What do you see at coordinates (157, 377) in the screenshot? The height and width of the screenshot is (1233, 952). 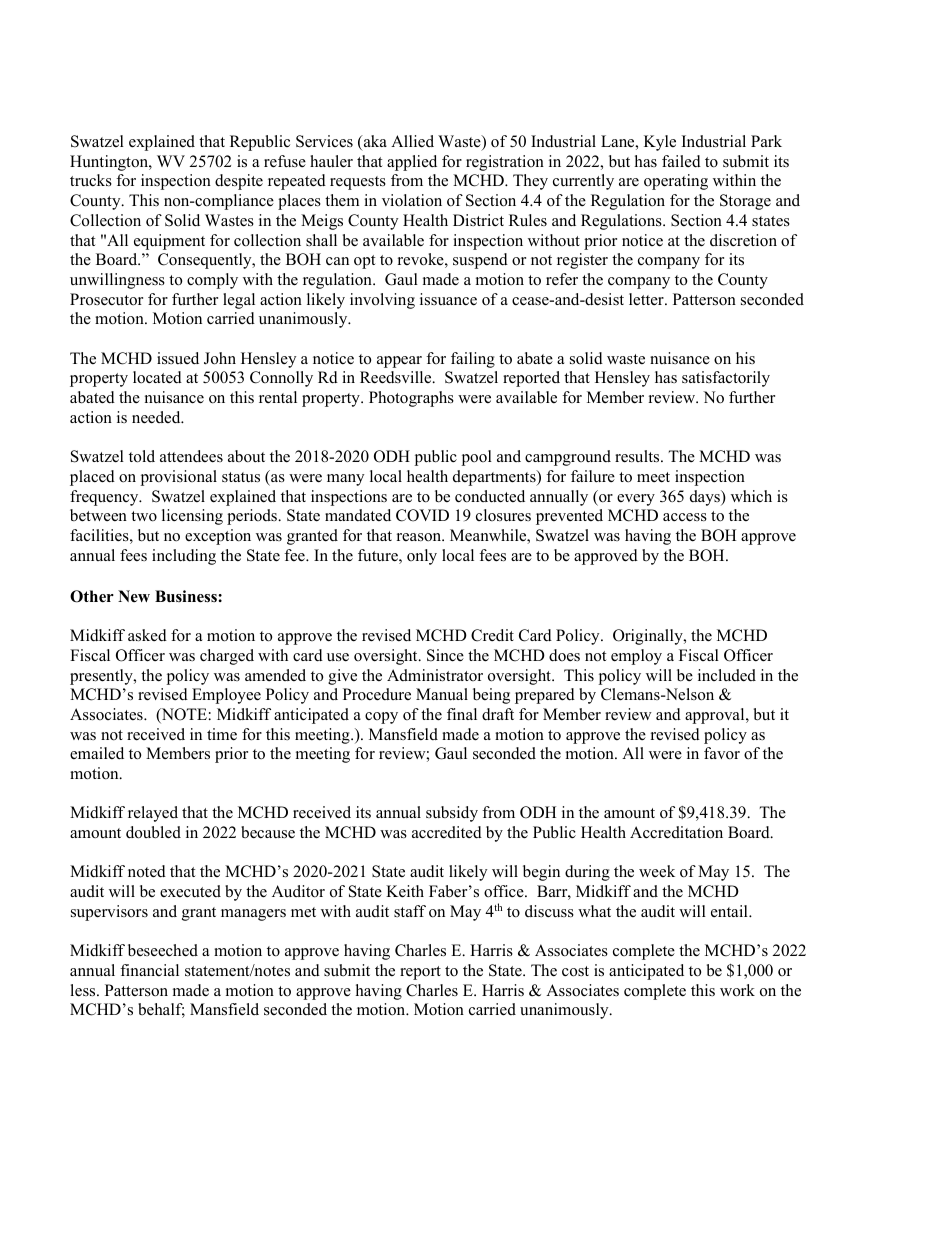 I see `located` at bounding box center [157, 377].
